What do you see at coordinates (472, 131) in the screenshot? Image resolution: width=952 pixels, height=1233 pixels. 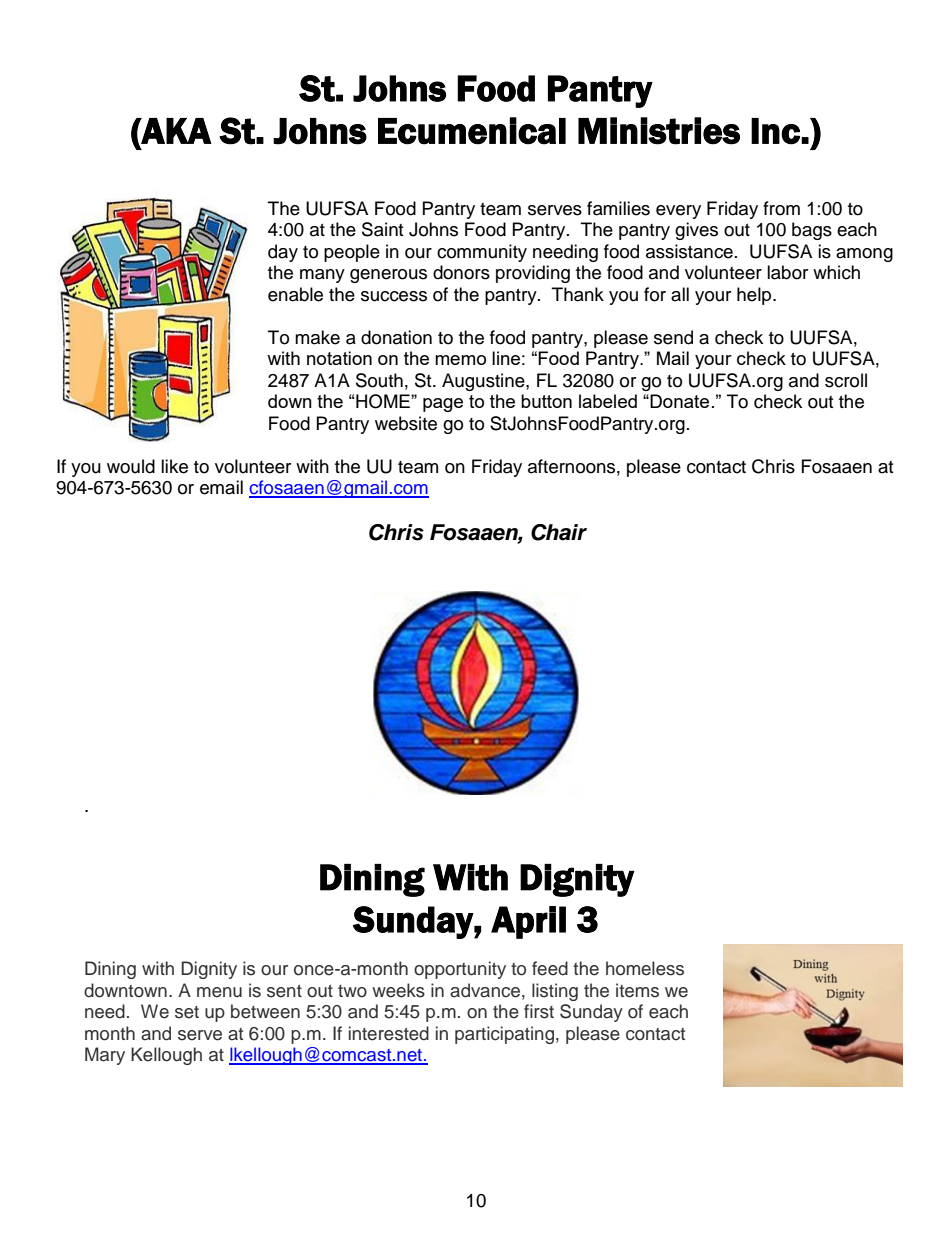 I see `Ecumenical` at bounding box center [472, 131].
